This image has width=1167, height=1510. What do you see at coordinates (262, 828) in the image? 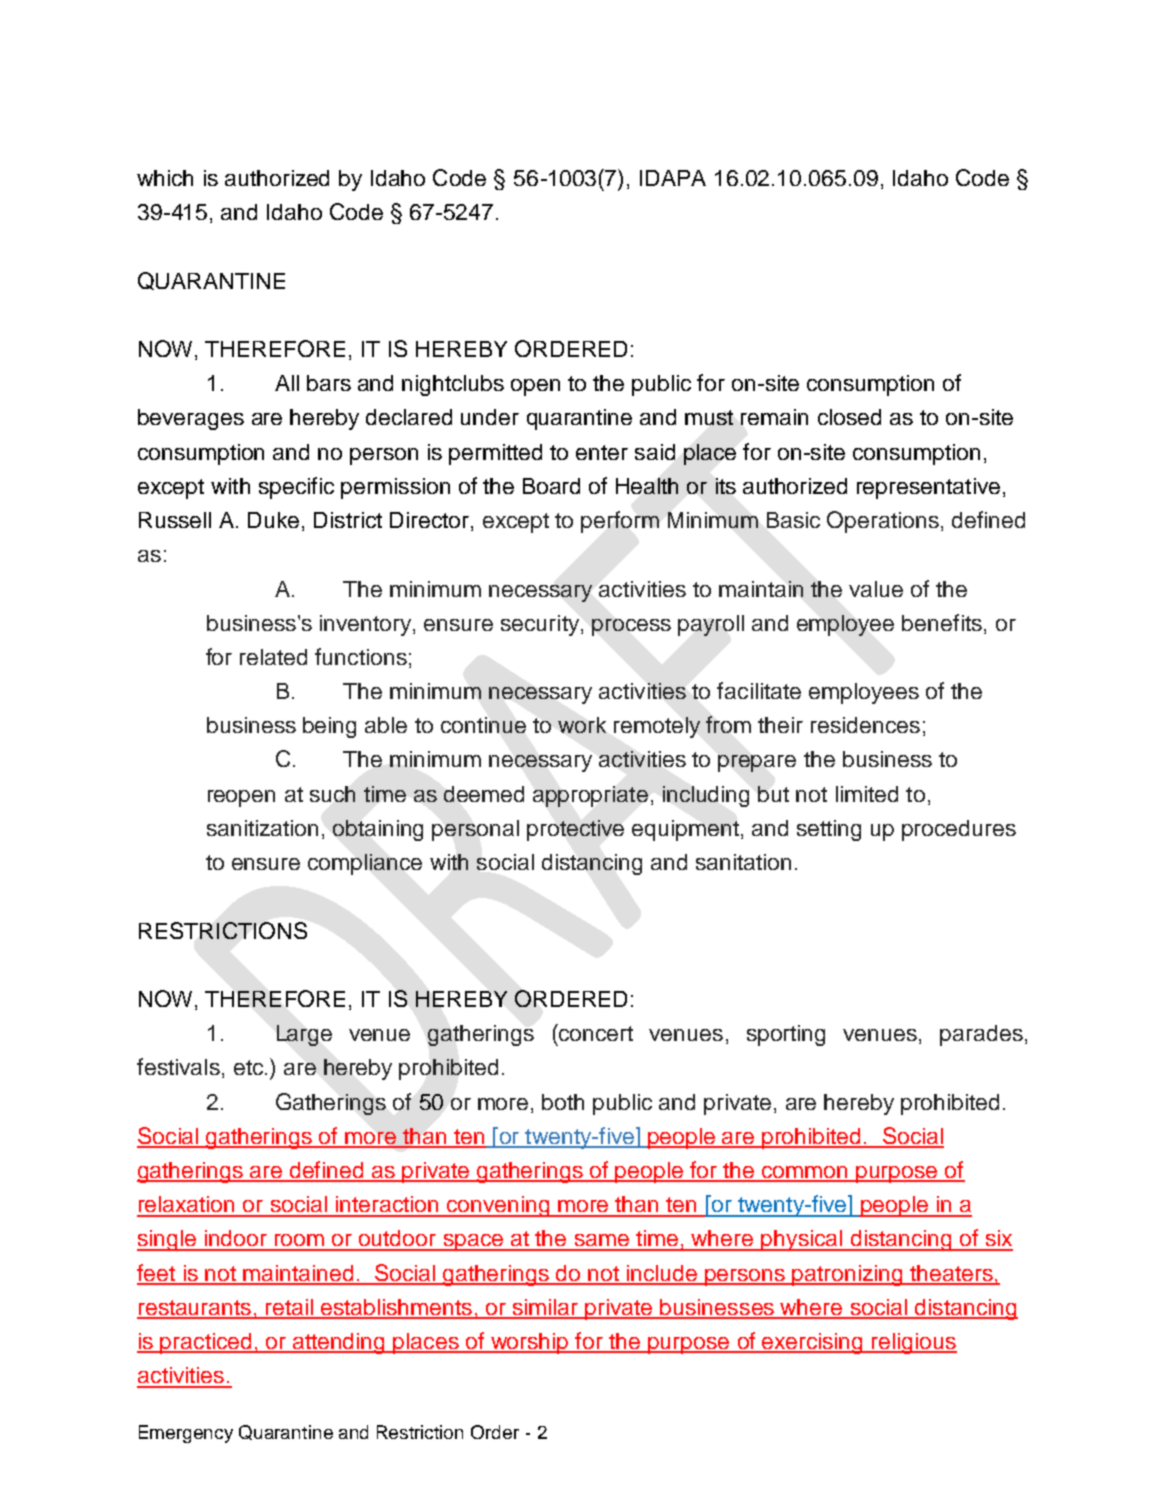
I see `sanitization` at bounding box center [262, 828].
